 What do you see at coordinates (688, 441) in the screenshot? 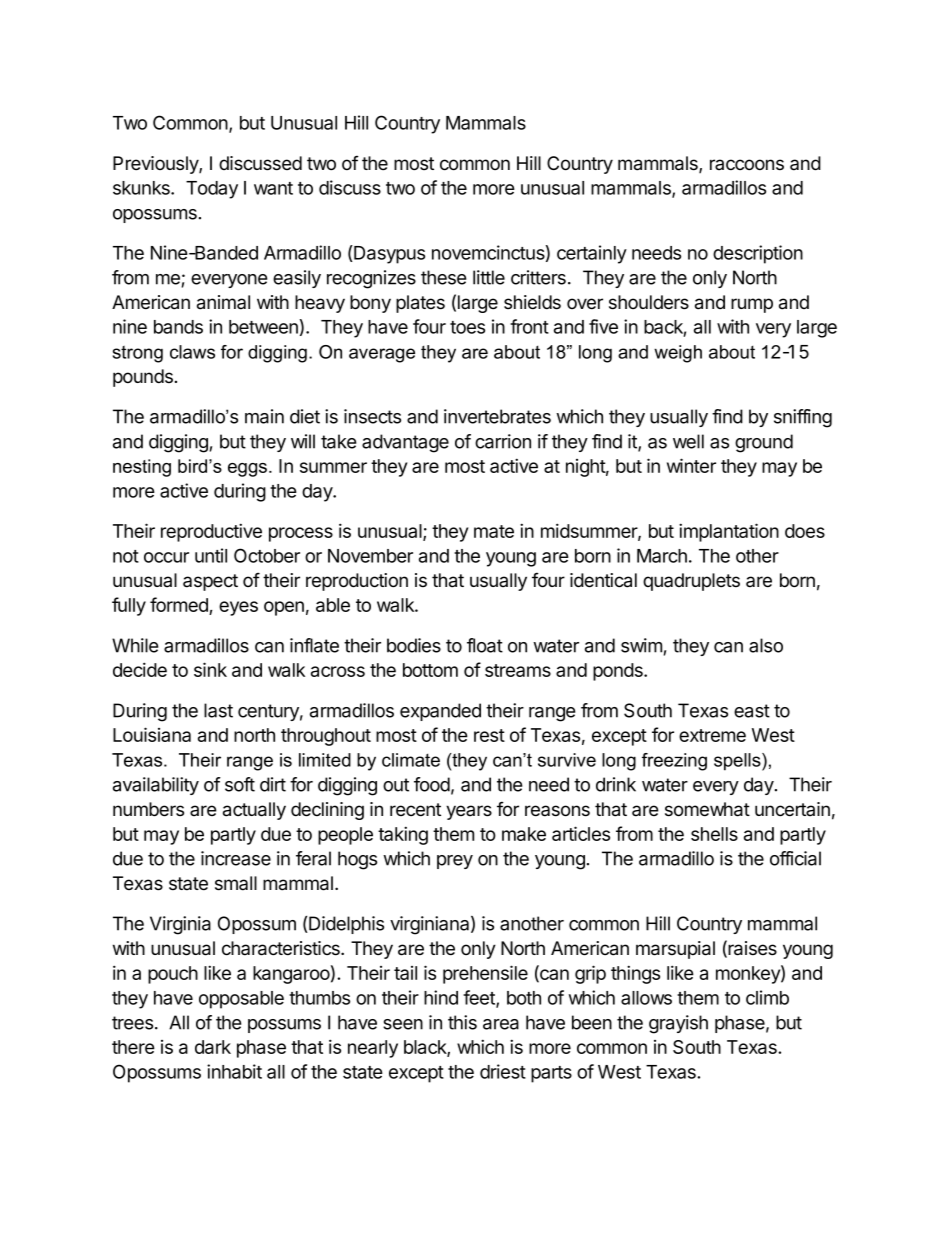
I see `well` at bounding box center [688, 441].
